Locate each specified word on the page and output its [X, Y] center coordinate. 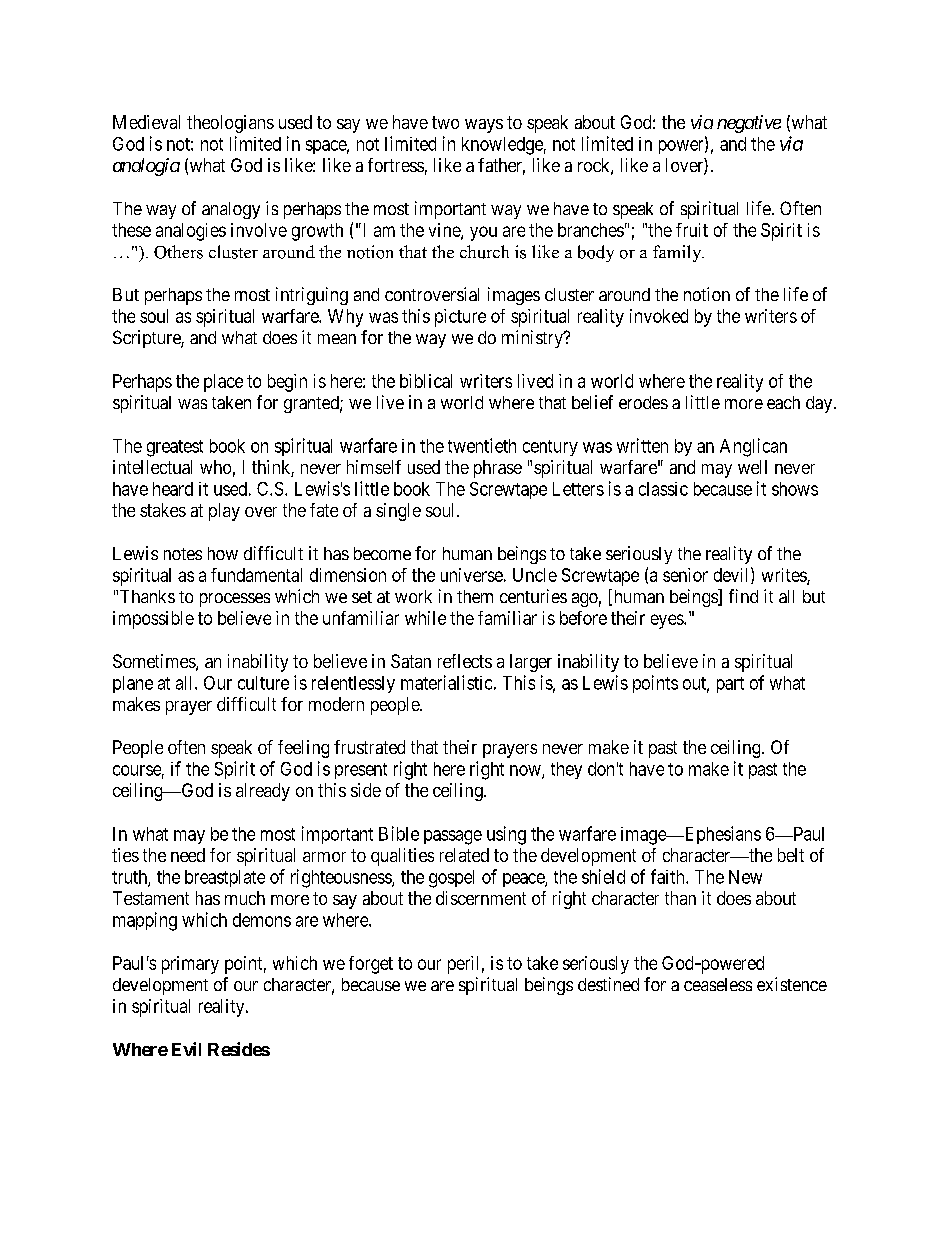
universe [472, 575]
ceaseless [718, 984]
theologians [230, 124]
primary [190, 965]
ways [484, 126]
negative [749, 124]
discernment [481, 898]
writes [785, 576]
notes [183, 554]
